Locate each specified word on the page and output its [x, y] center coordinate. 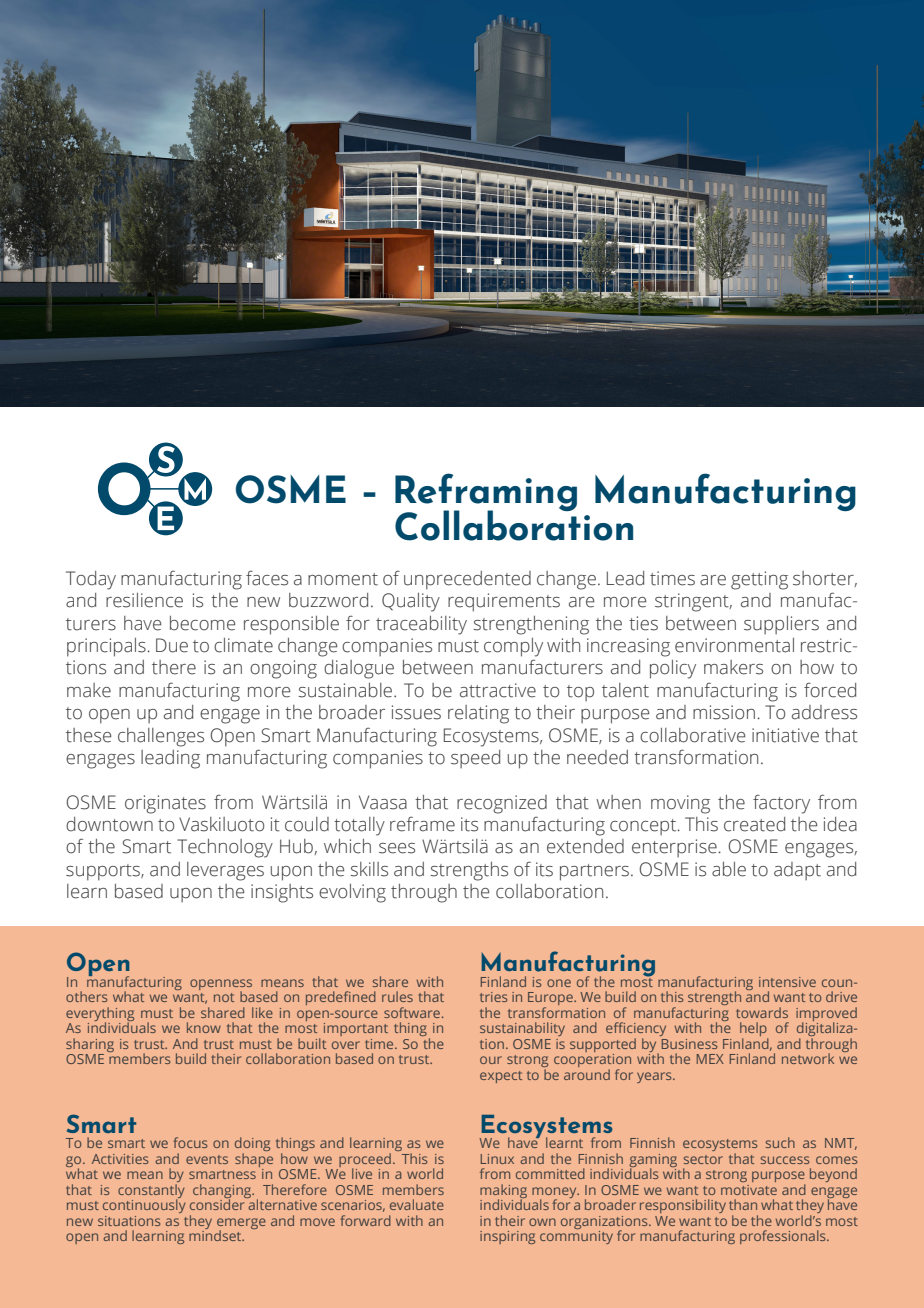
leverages [225, 871]
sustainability [522, 1029]
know [204, 1027]
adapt [797, 871]
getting [759, 580]
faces [267, 578]
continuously [144, 1205]
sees [397, 848]
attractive [498, 690]
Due [172, 645]
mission [724, 712]
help [754, 1030]
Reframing [486, 493]
